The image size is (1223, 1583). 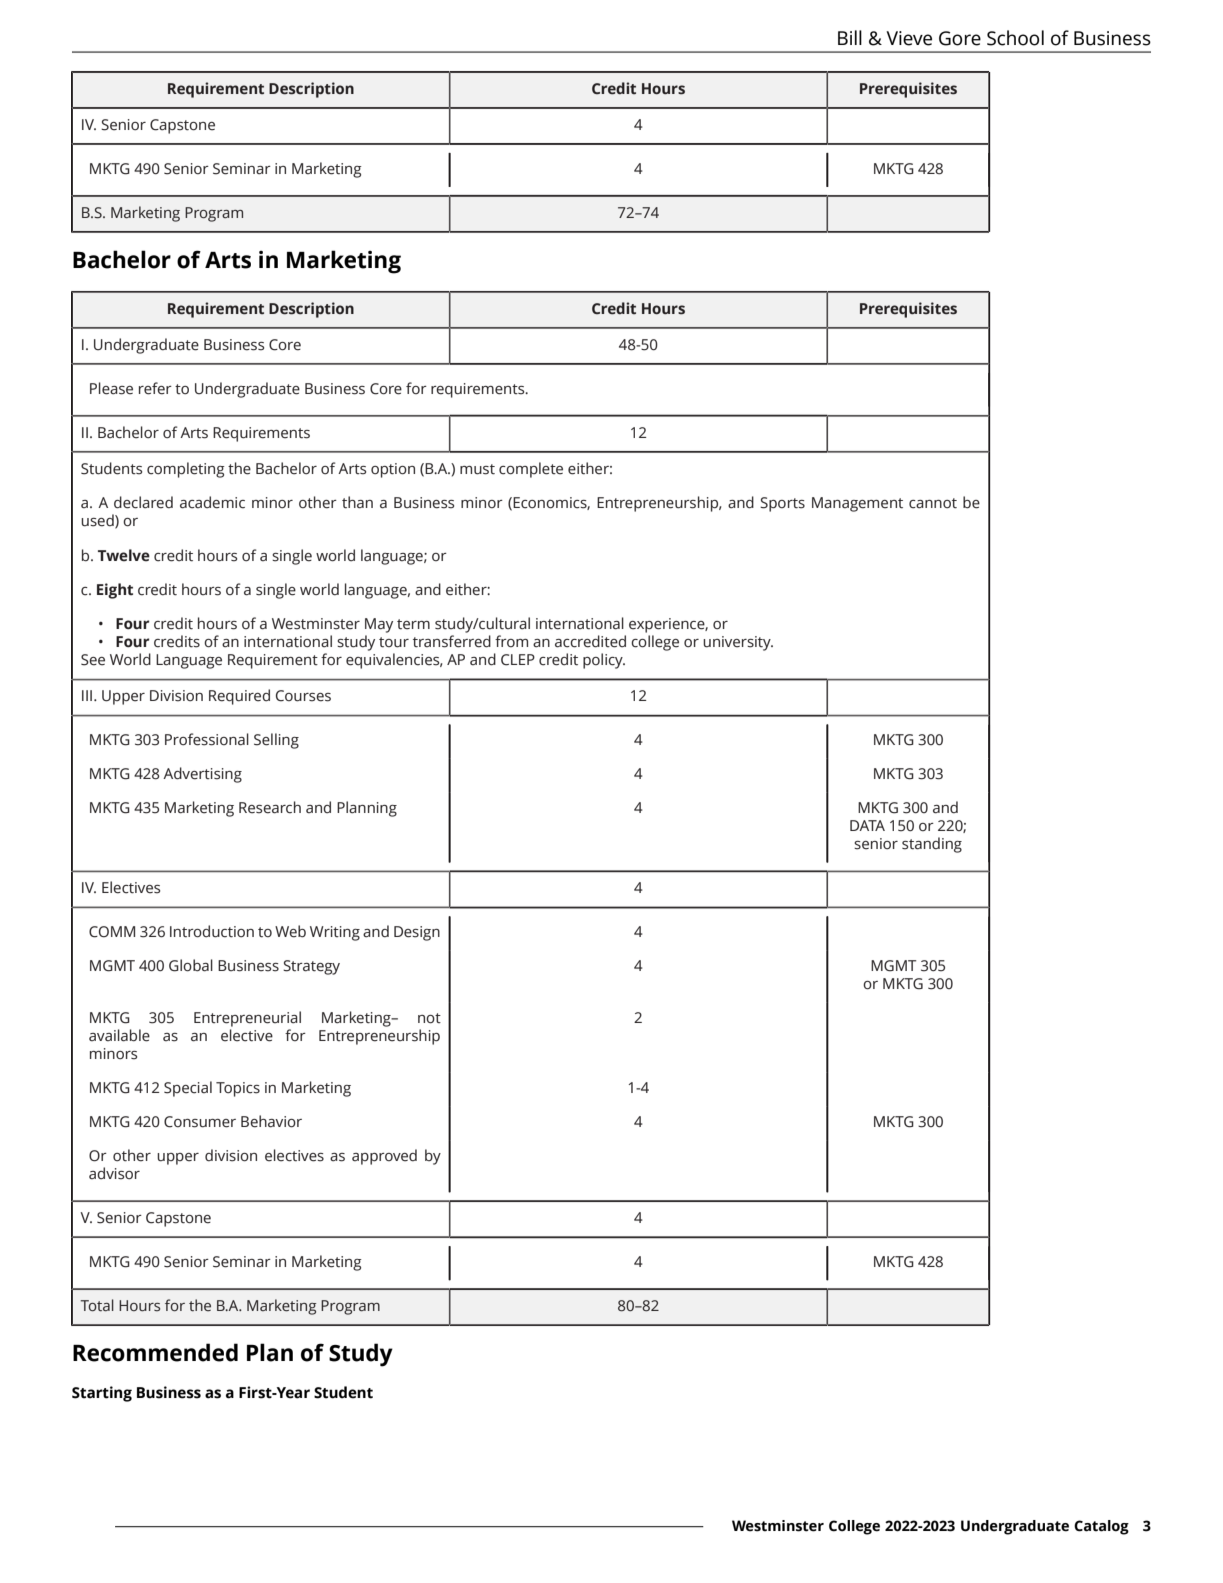 What do you see at coordinates (960, 38) in the page?
I see `Gore` at bounding box center [960, 38].
